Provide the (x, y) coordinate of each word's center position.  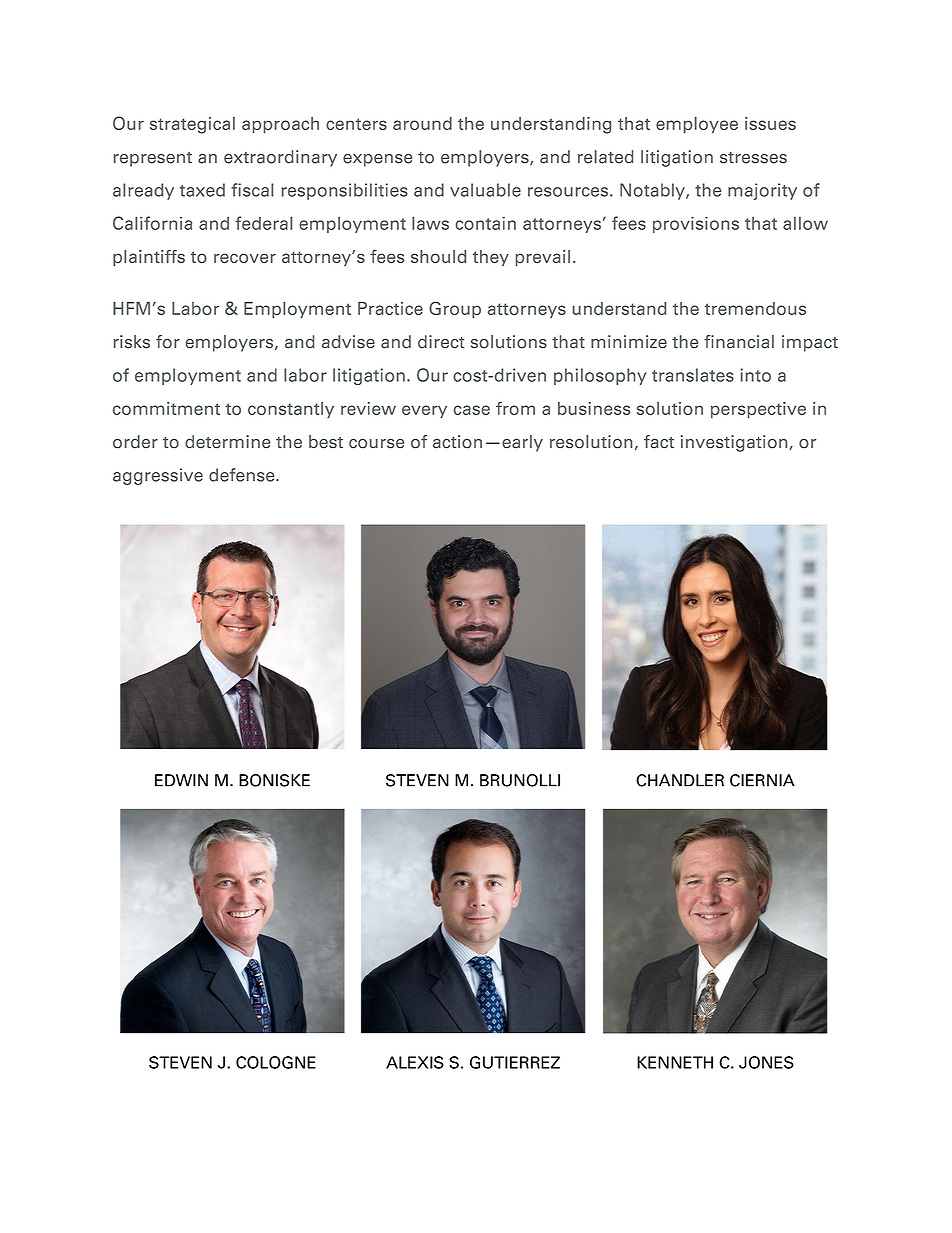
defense (243, 475)
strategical (192, 125)
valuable (485, 190)
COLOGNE (276, 1062)
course (376, 444)
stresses (753, 158)
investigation (735, 443)
